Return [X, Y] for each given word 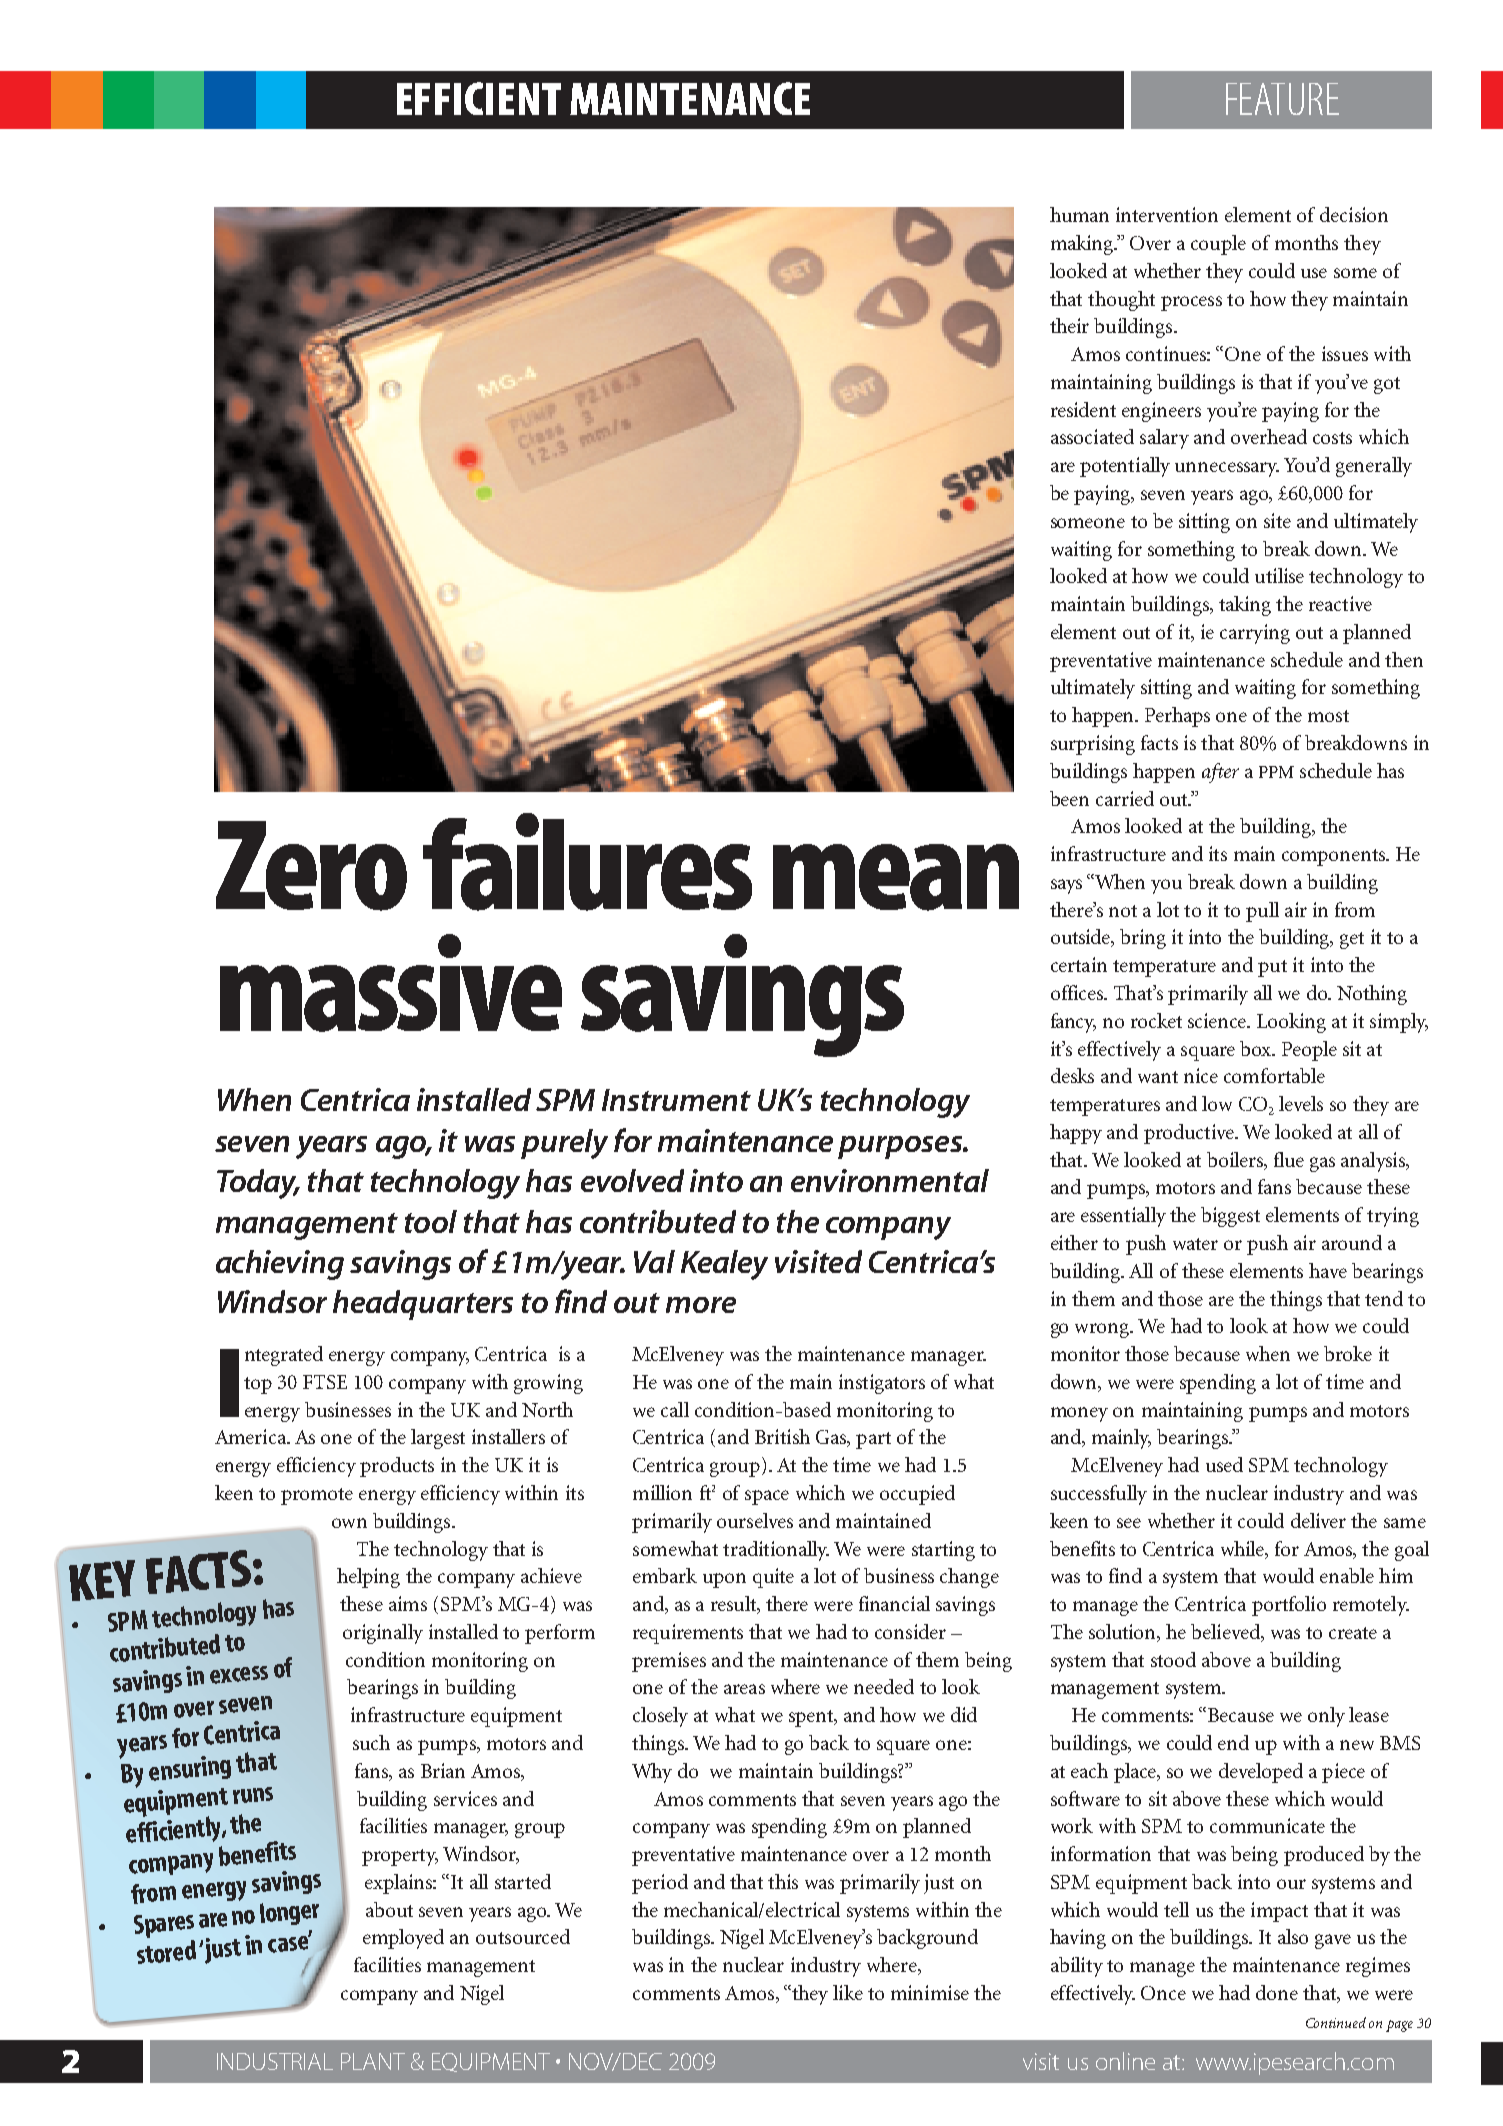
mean [896, 877]
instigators [882, 1384]
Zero [311, 866]
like [848, 1992]
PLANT [373, 2061]
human [1079, 214]
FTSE [325, 1382]
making [1083, 245]
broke [1348, 1353]
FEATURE [1282, 99]
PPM [1276, 772]
